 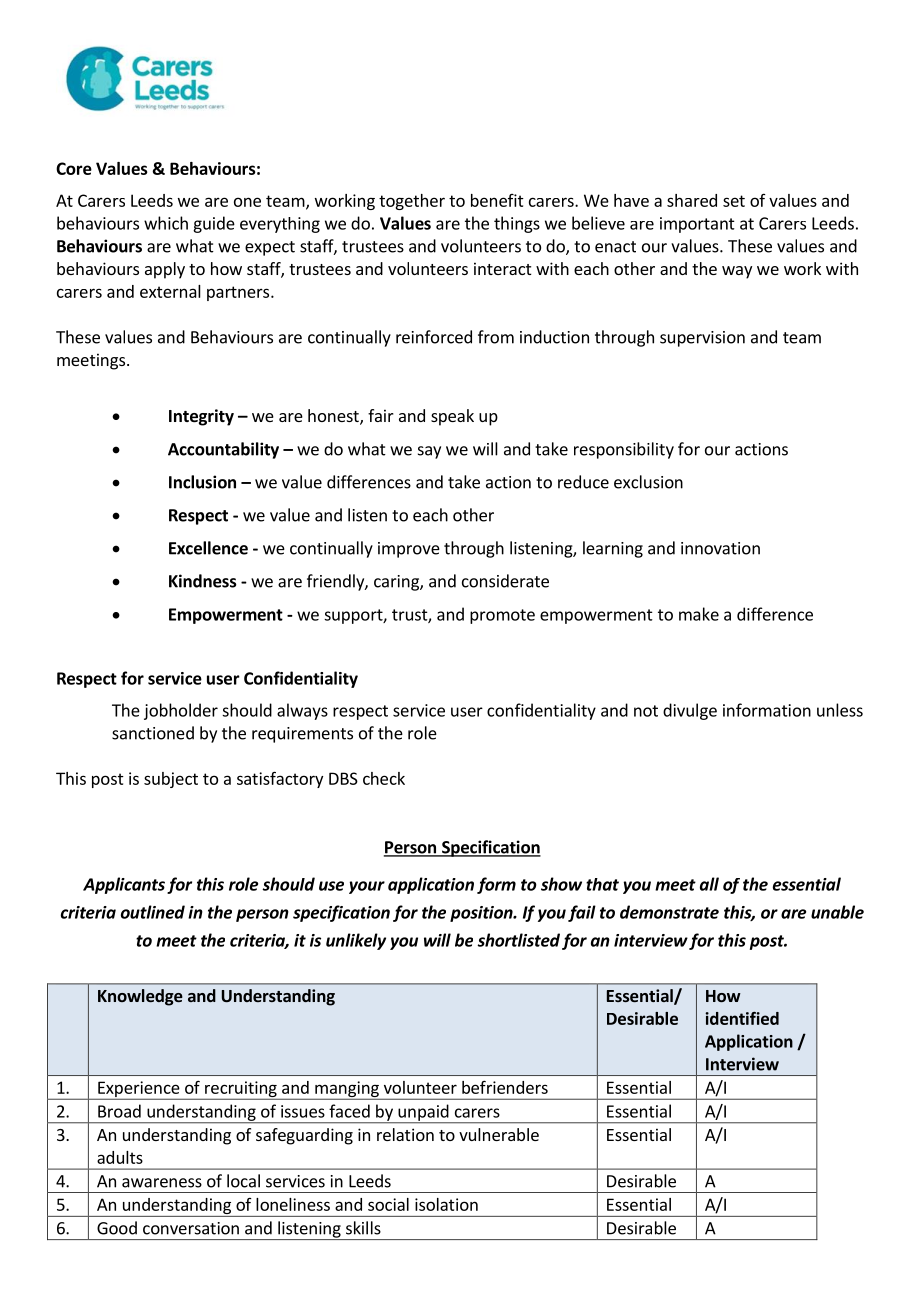 What do you see at coordinates (497, 200) in the screenshot?
I see `benefit` at bounding box center [497, 200].
